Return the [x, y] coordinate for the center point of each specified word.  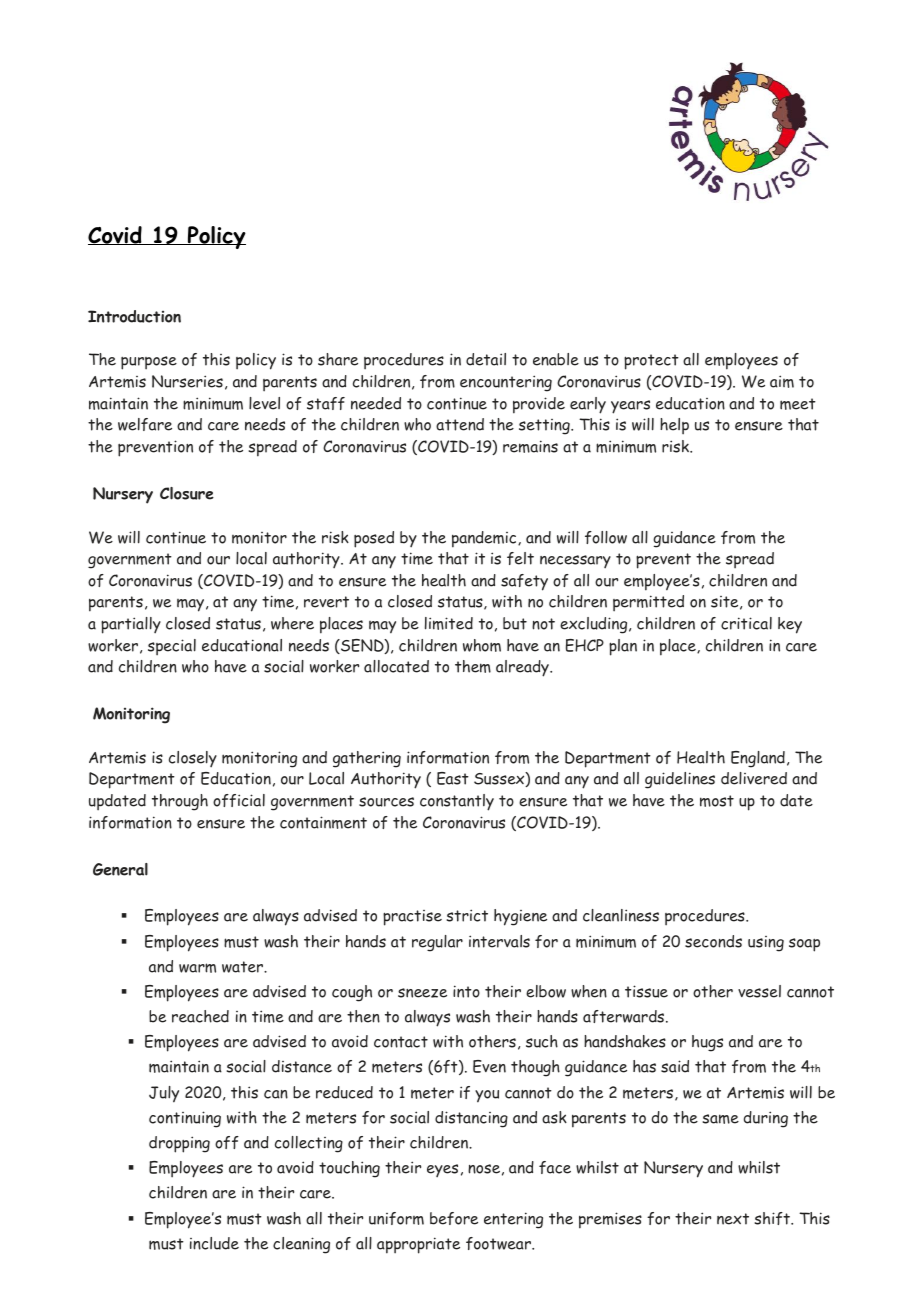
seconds [713, 941]
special [172, 647]
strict [467, 915]
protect [651, 362]
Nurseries [187, 381]
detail [486, 359]
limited [449, 623]
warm [197, 968]
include [214, 1243]
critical [746, 623]
